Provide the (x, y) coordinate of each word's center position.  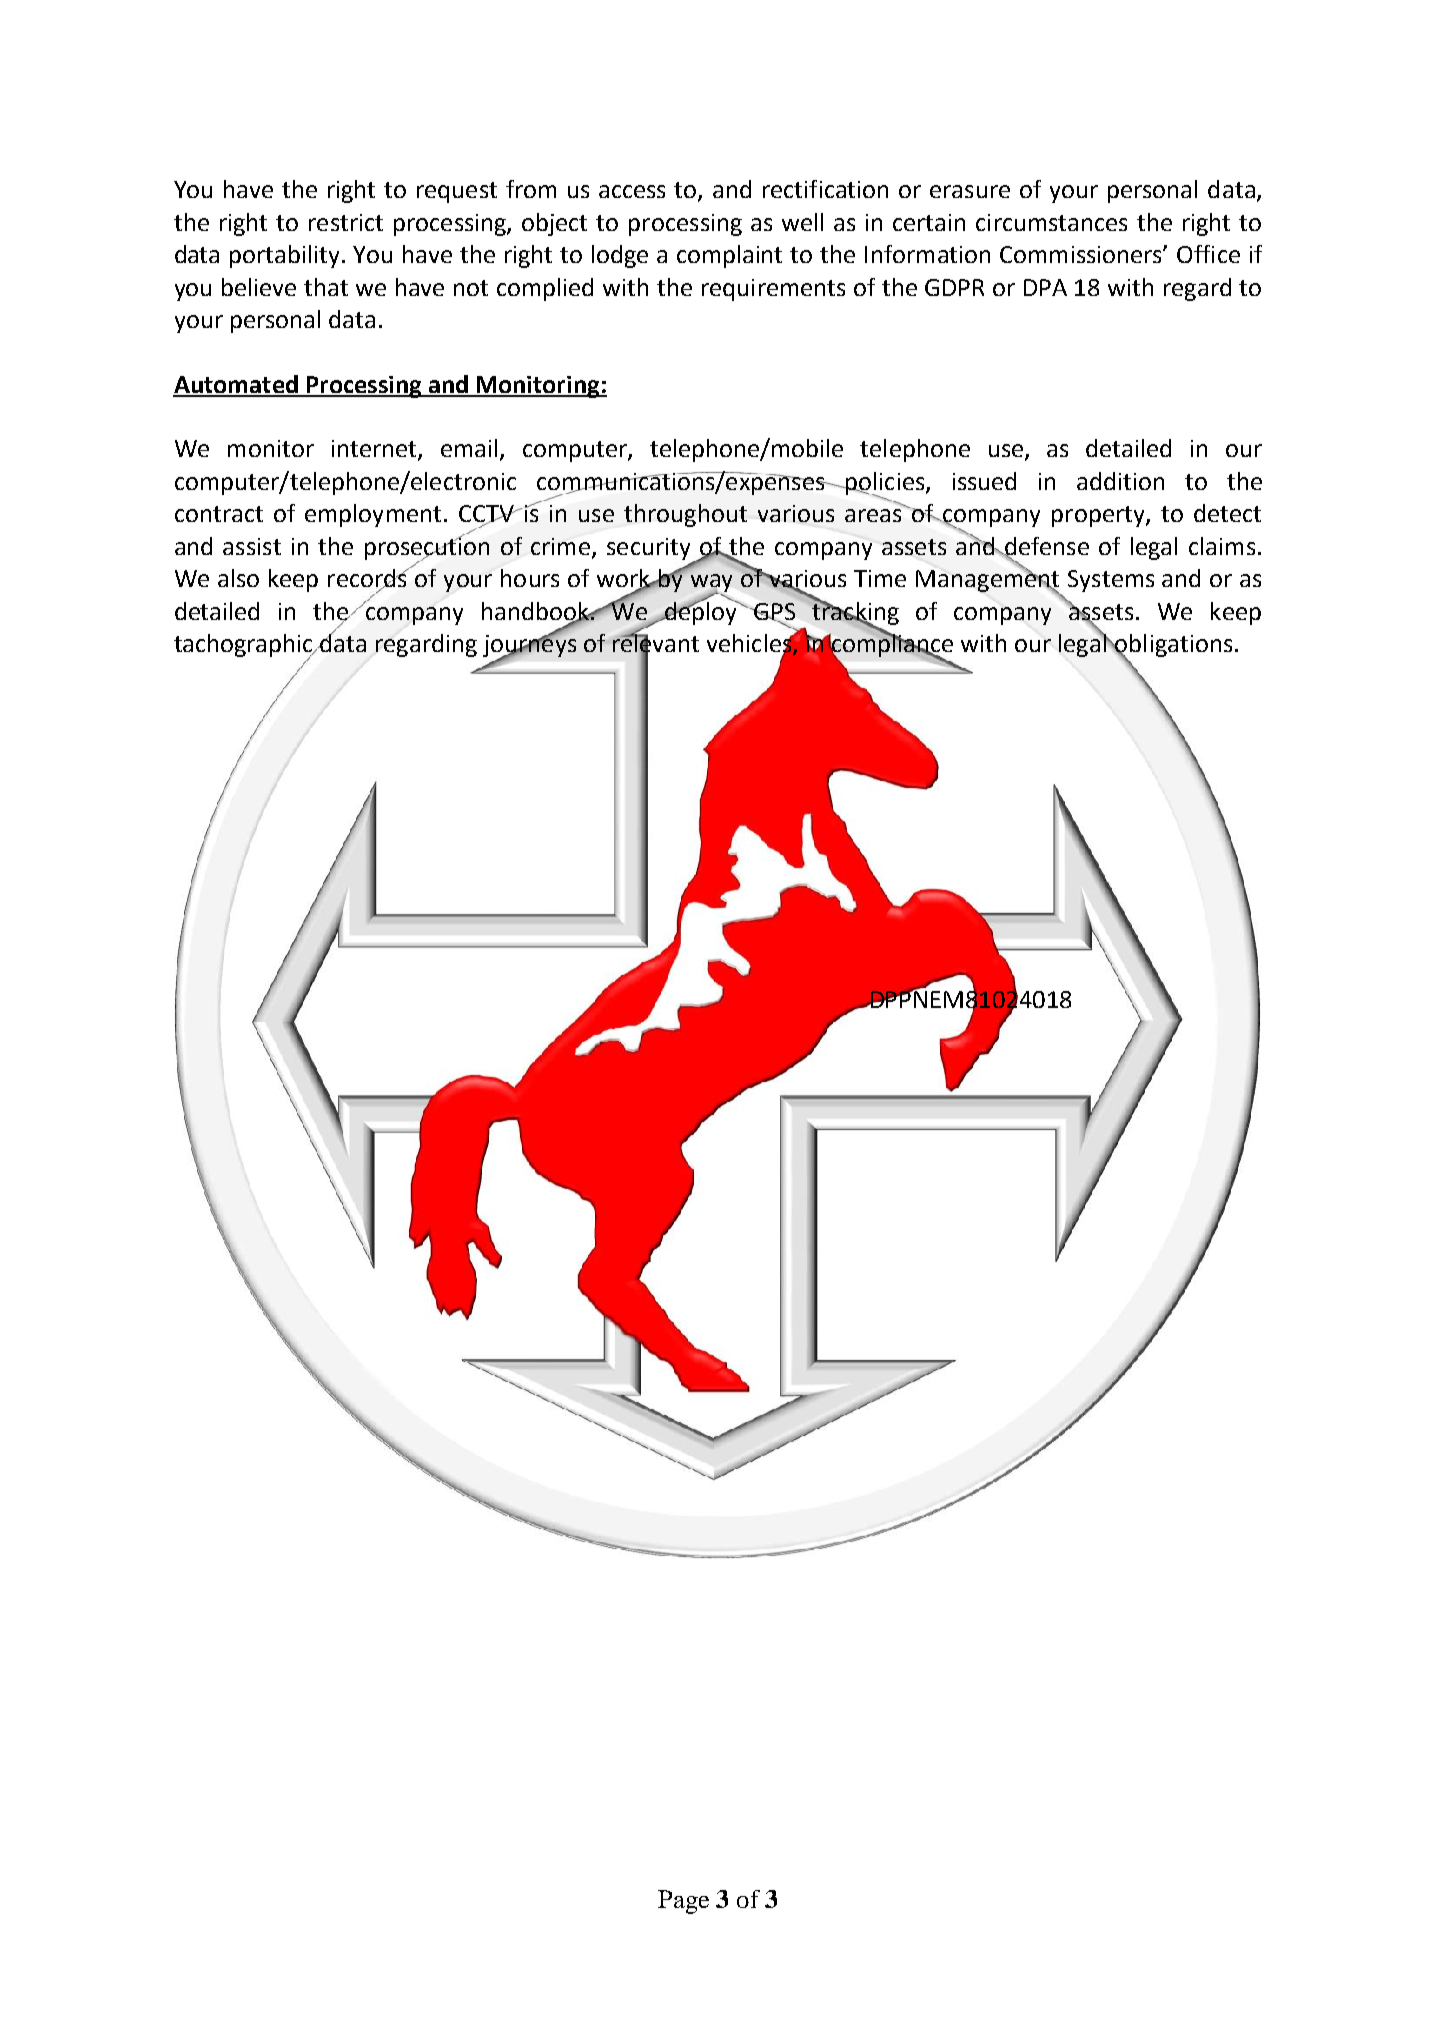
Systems (1111, 581)
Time (880, 578)
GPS (774, 612)
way (711, 584)
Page (683, 1902)
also (238, 578)
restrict (346, 222)
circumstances (1051, 222)
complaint (729, 256)
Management (988, 581)
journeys (529, 645)
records (368, 579)
